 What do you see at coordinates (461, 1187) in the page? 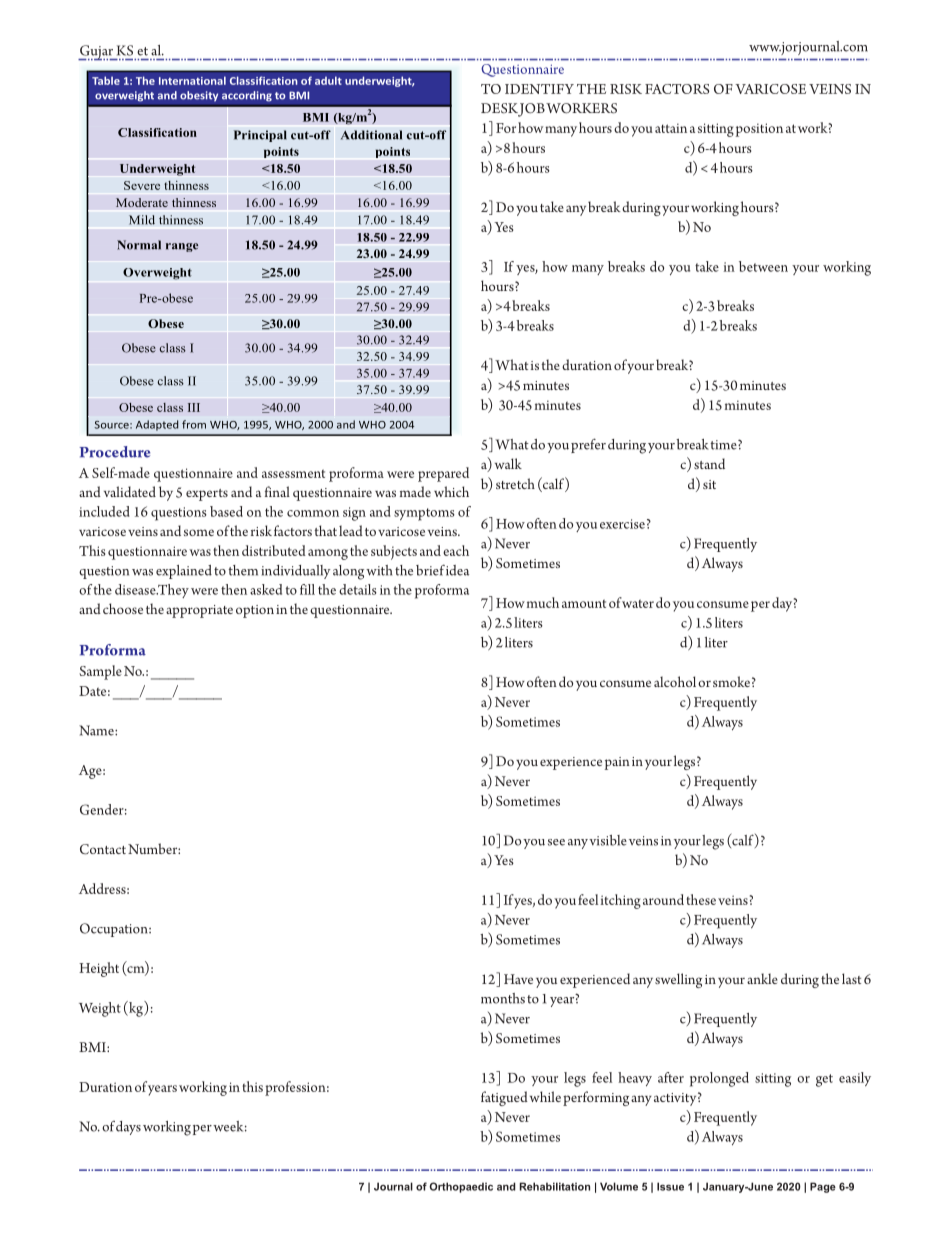
I see `Orthopaedic` at bounding box center [461, 1187].
